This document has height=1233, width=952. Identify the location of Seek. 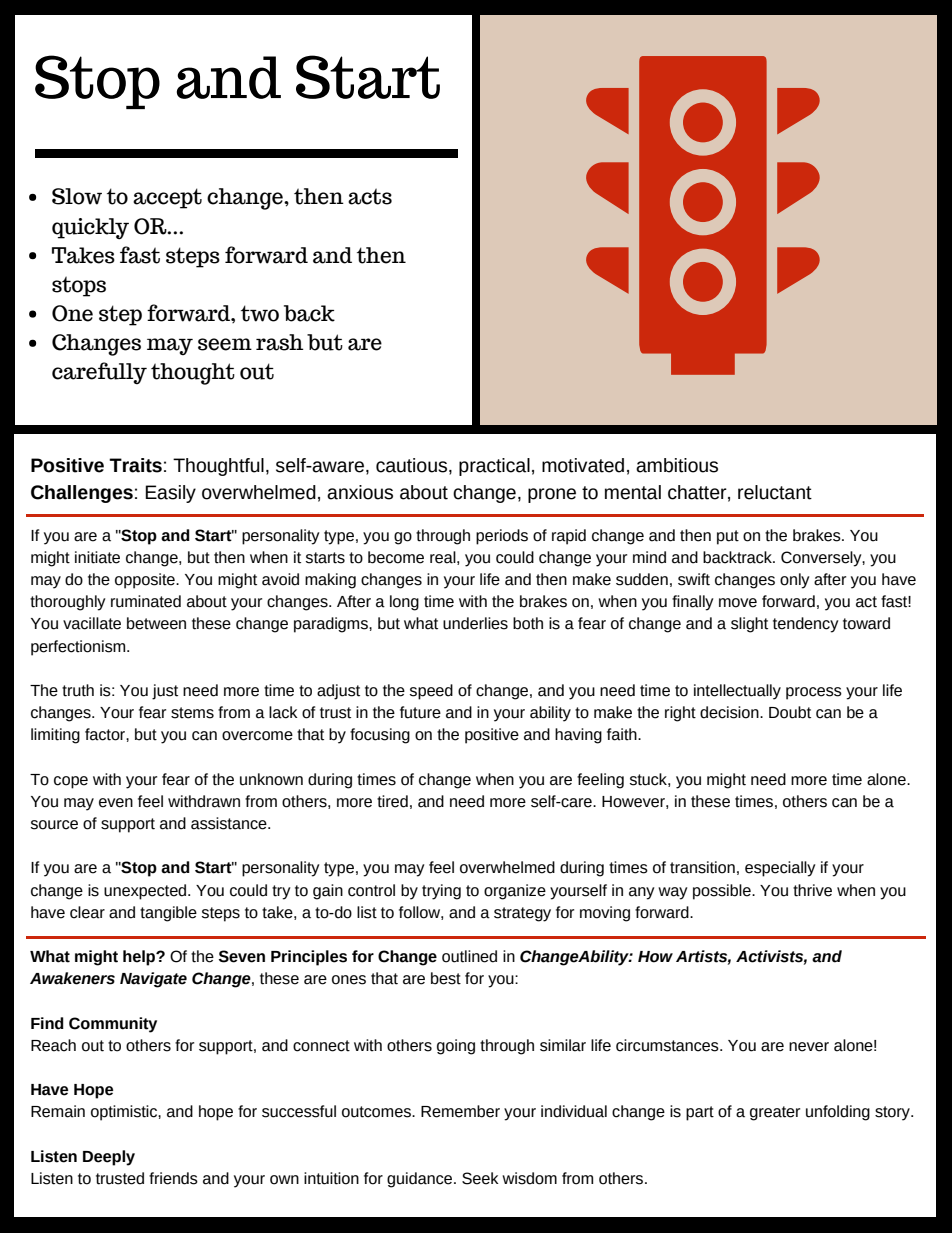
(480, 1178).
